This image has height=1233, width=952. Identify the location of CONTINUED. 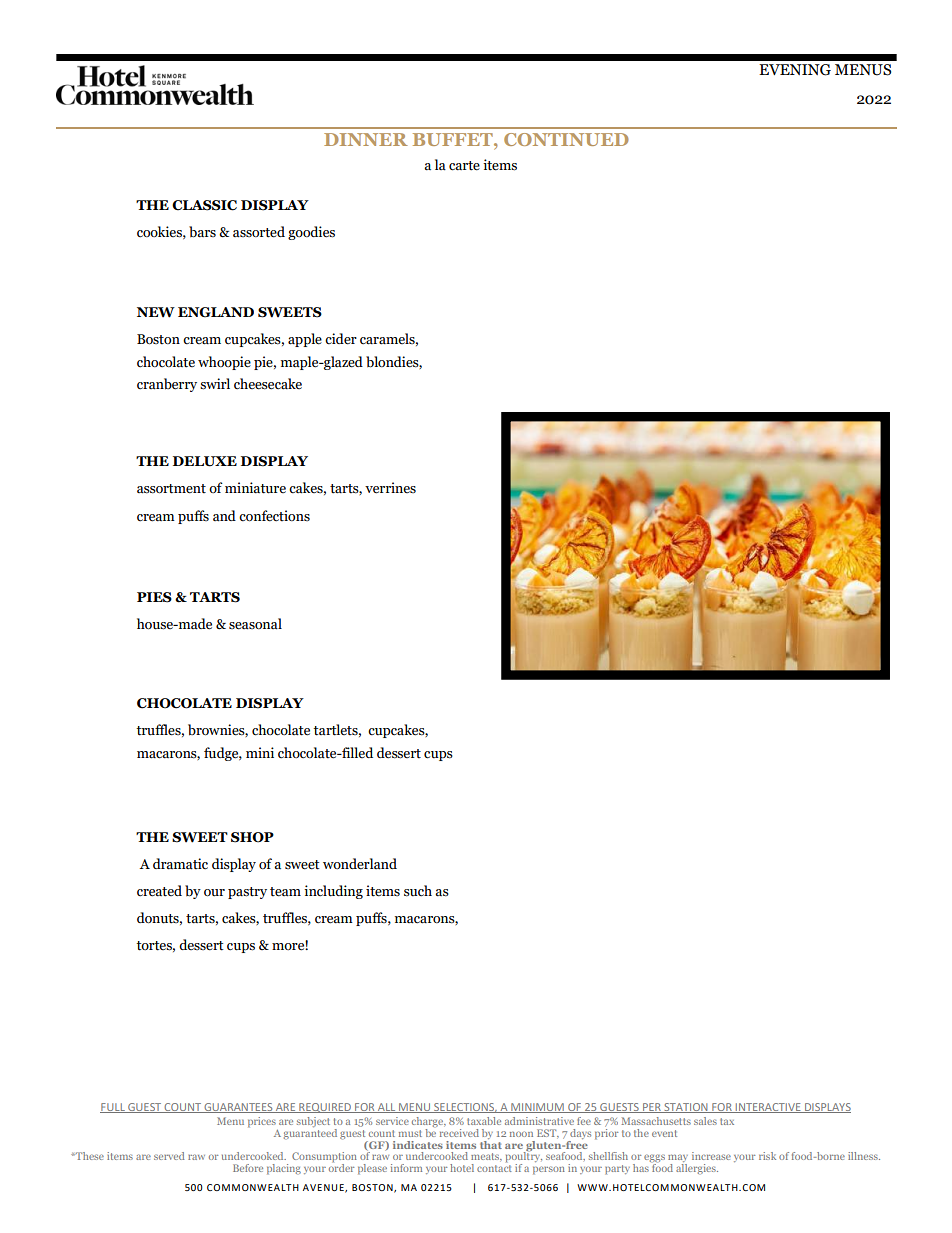
(566, 139).
